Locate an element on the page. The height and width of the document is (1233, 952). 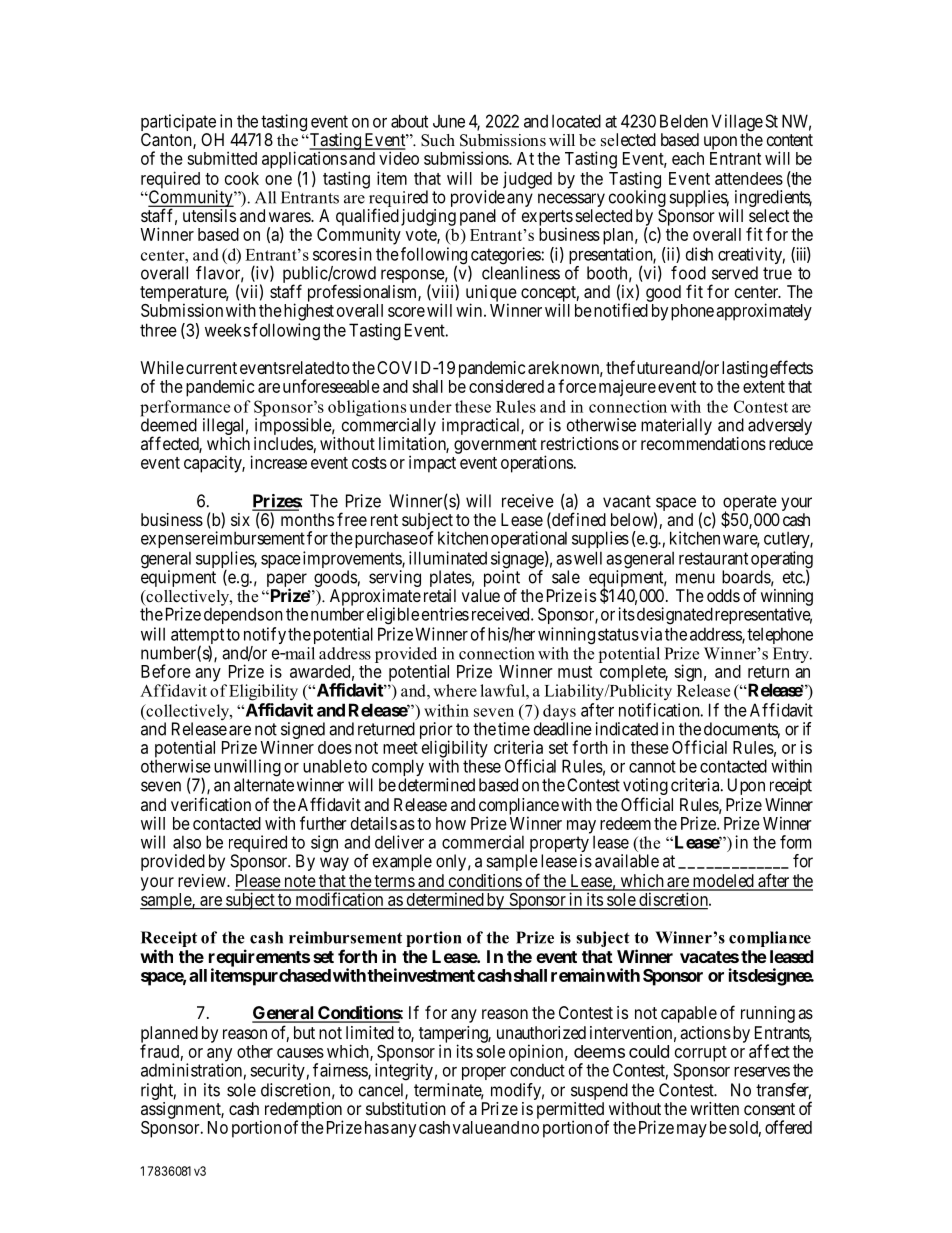
Such is located at coordinates (438, 140).
